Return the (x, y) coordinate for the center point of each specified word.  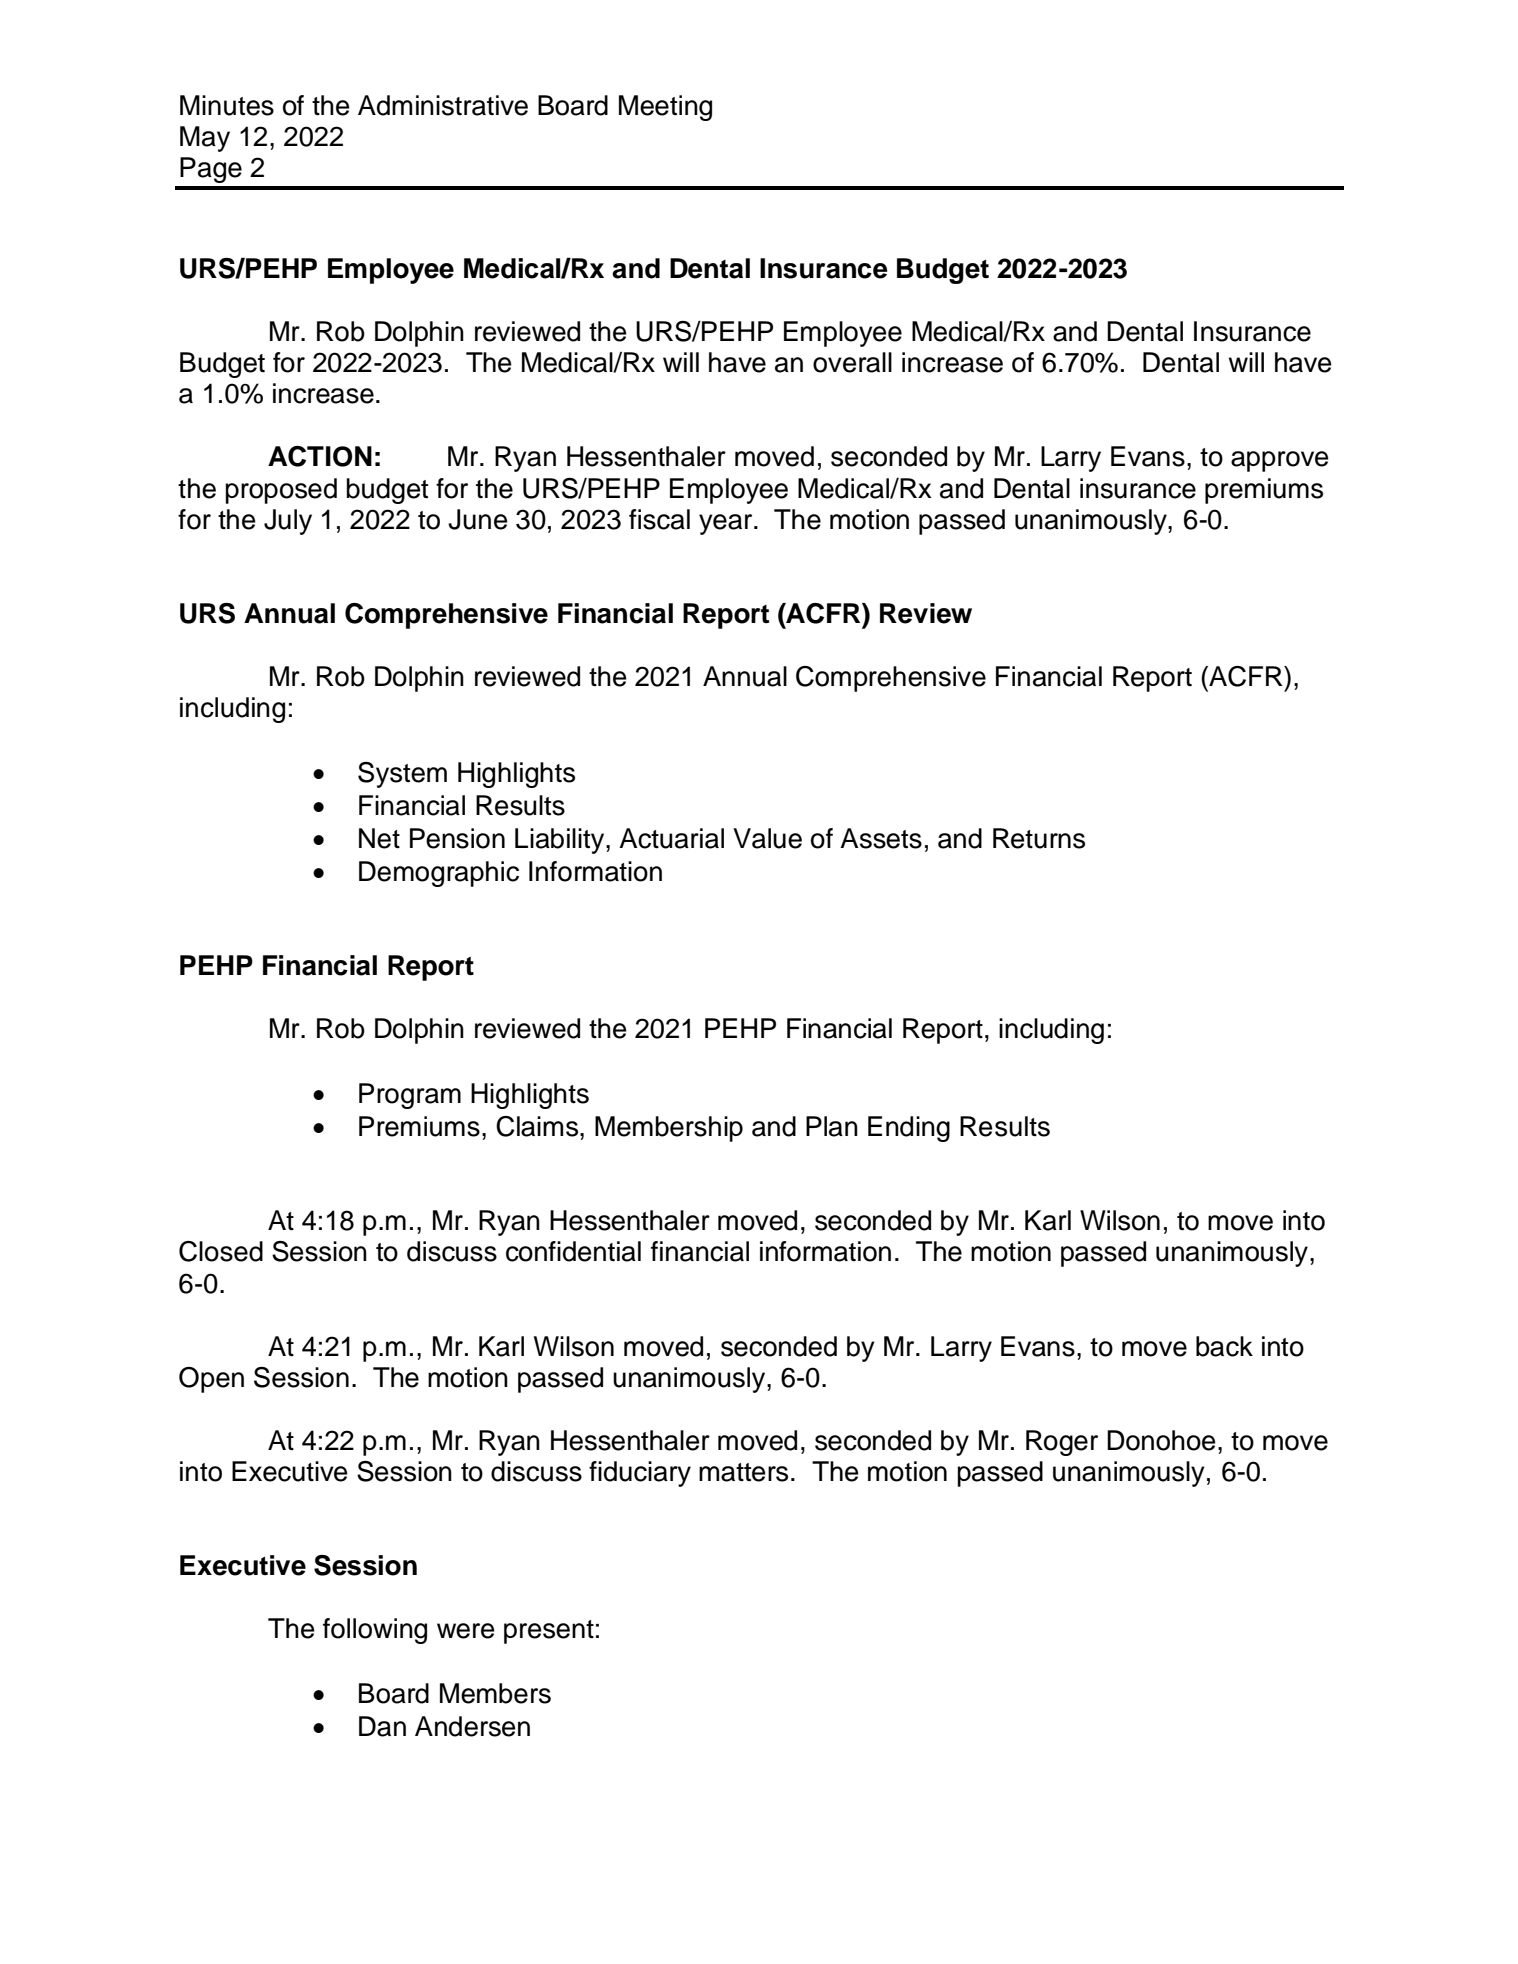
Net (379, 838)
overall (852, 362)
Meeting (665, 108)
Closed (221, 1251)
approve (1280, 461)
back (1224, 1346)
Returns (1039, 838)
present (549, 1632)
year (727, 524)
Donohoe (1161, 1440)
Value (767, 838)
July (288, 522)
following (375, 1631)
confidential (573, 1251)
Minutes (227, 105)
